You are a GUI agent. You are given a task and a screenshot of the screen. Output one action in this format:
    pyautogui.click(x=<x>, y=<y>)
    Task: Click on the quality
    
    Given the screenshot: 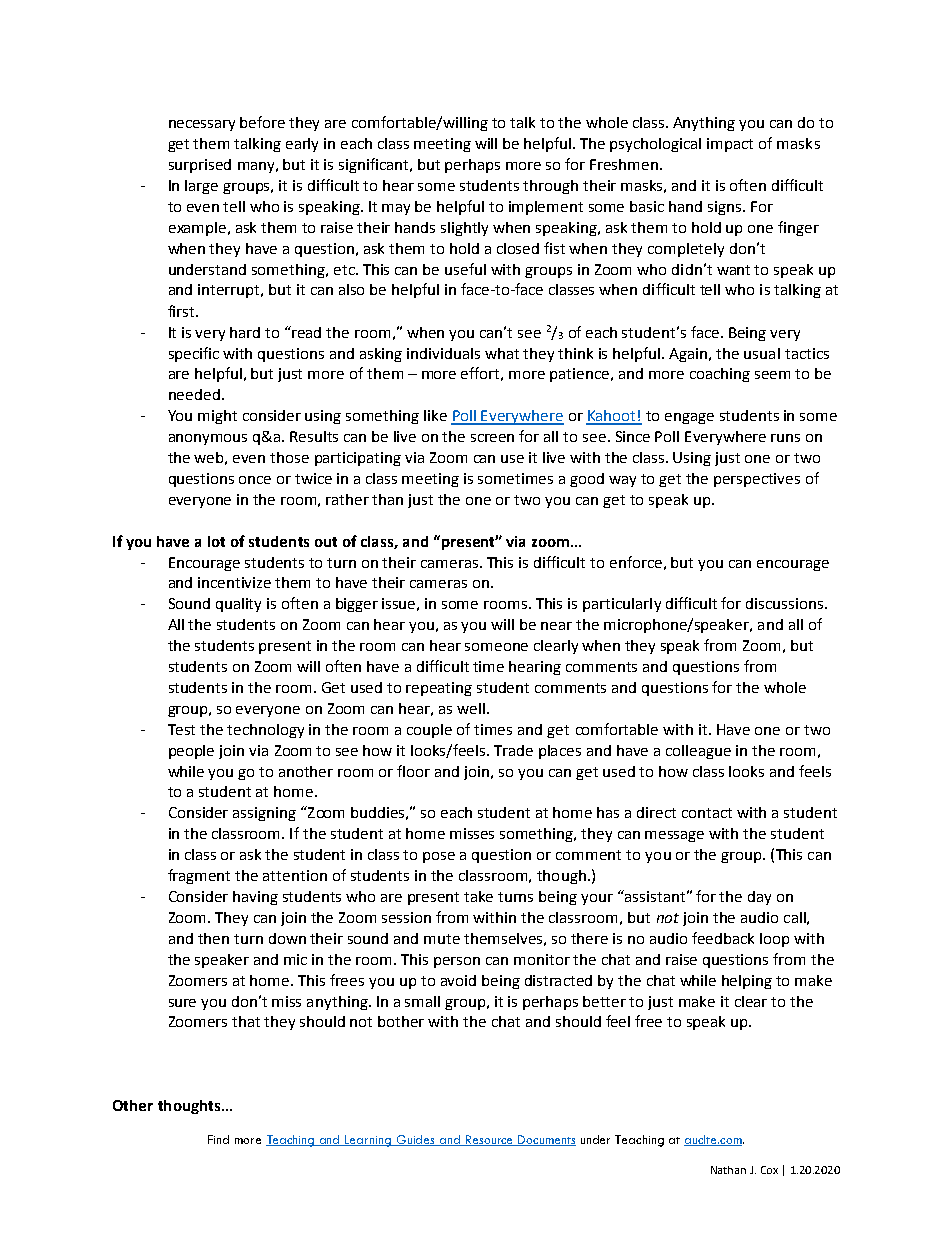 What is the action you would take?
    pyautogui.click(x=238, y=605)
